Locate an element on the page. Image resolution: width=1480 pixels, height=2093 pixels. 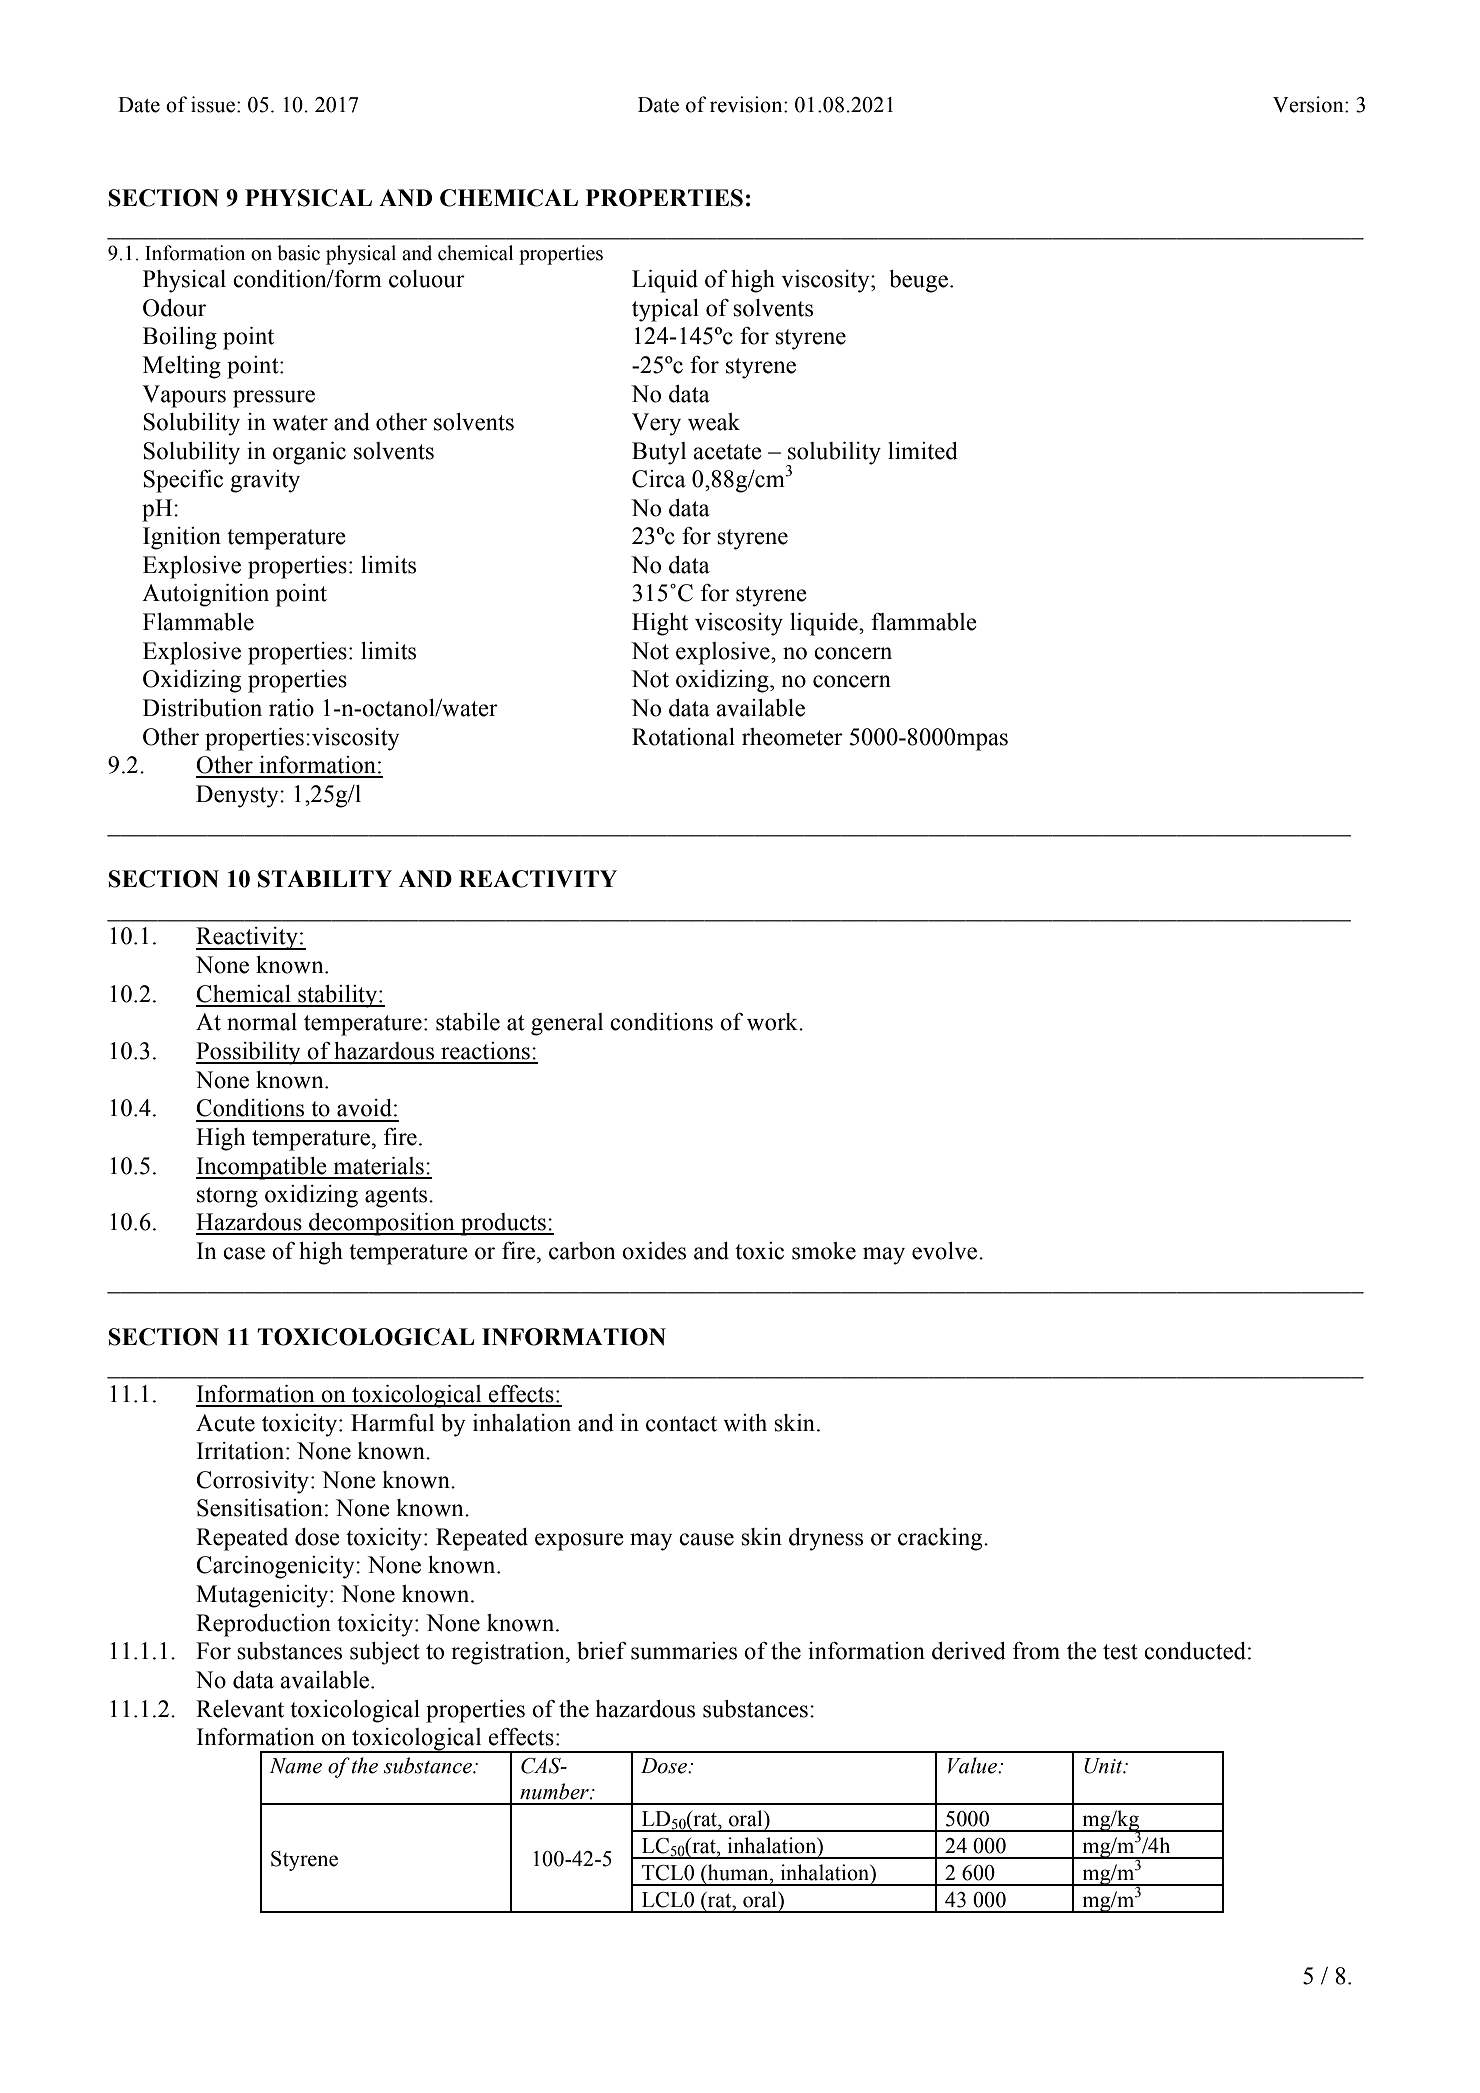
rheometer is located at coordinates (792, 737).
